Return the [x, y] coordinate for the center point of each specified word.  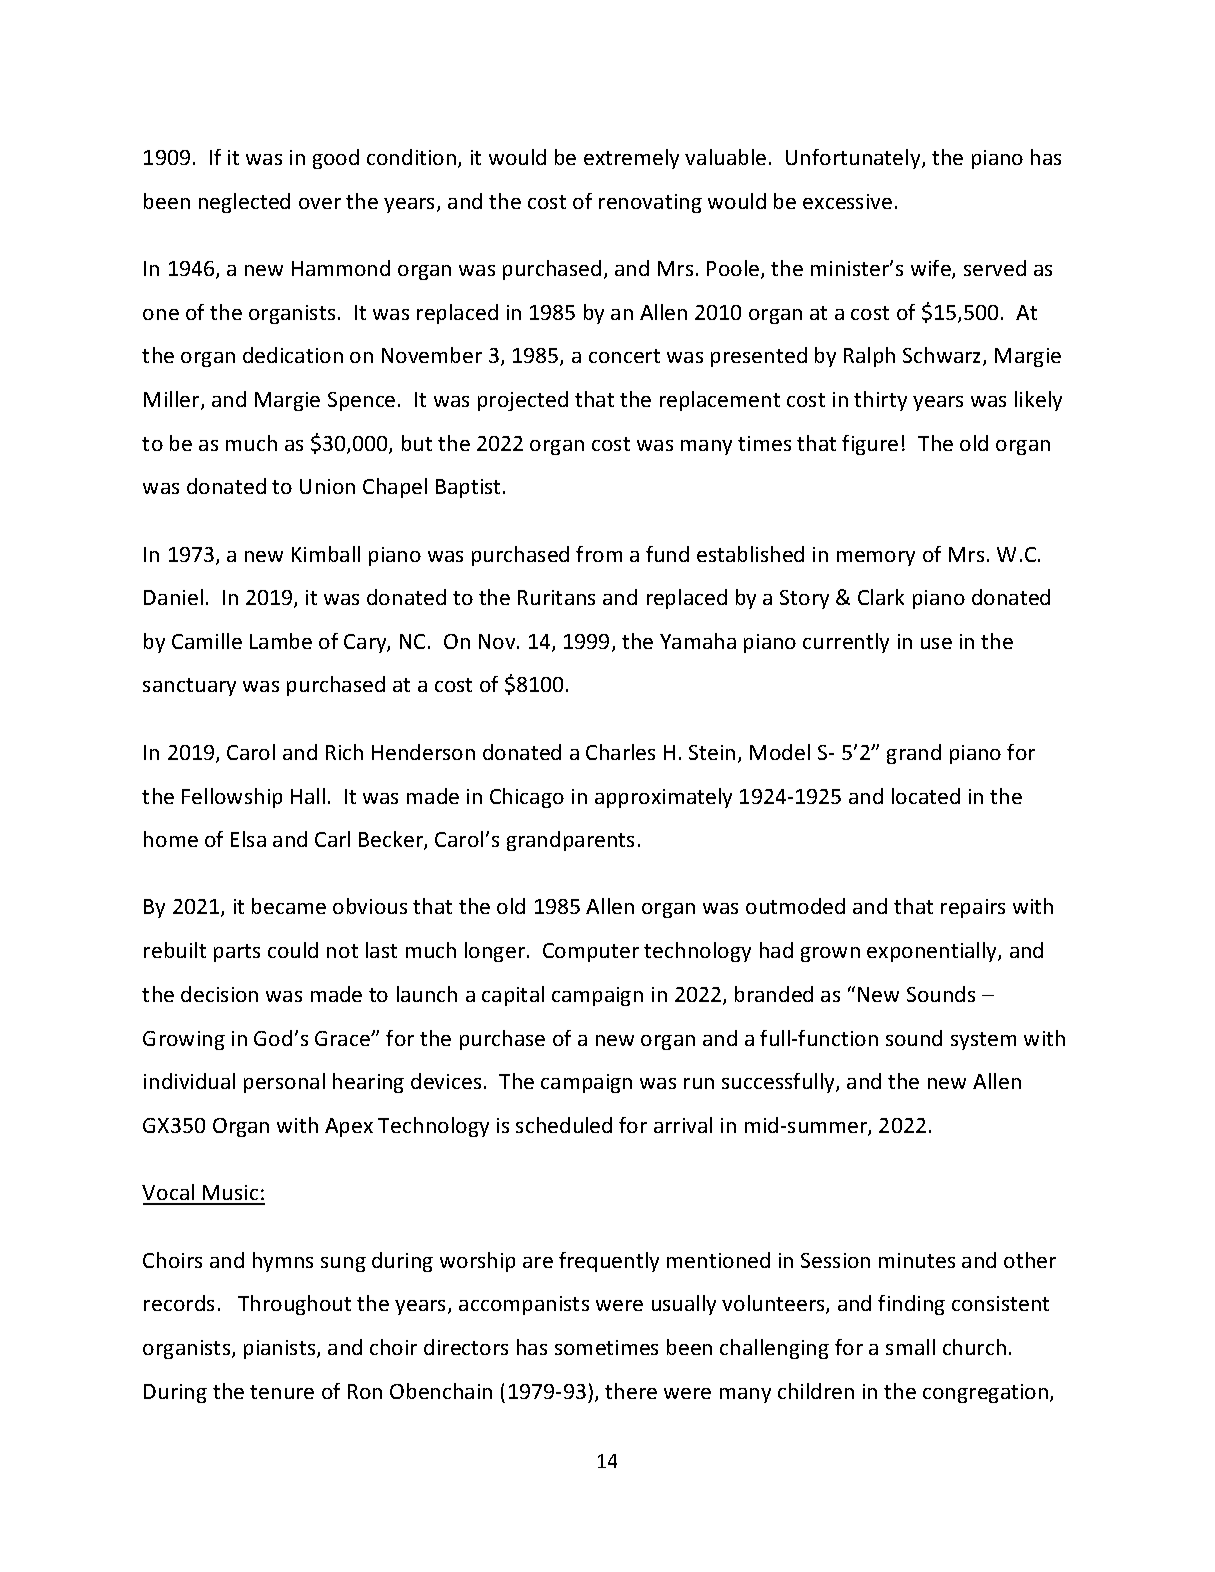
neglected [244, 203]
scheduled [564, 1125]
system [983, 1041]
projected [523, 401]
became [289, 906]
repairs [973, 908]
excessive [847, 201]
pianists [281, 1349]
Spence [361, 401]
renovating [650, 203]
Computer [591, 952]
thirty [880, 401]
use [936, 643]
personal [284, 1083]
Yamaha [698, 641]
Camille [207, 641]
